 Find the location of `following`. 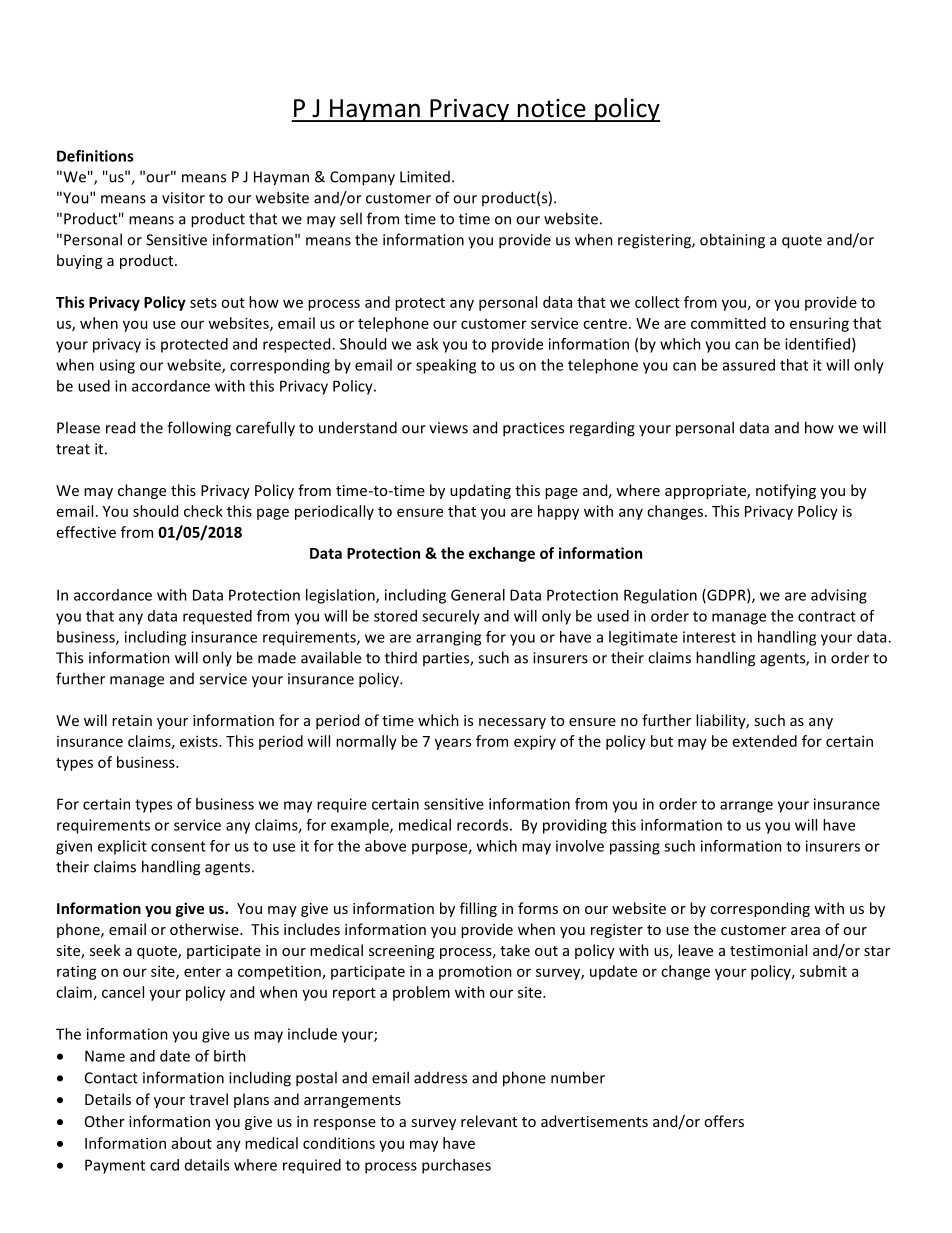

following is located at coordinates (199, 429).
